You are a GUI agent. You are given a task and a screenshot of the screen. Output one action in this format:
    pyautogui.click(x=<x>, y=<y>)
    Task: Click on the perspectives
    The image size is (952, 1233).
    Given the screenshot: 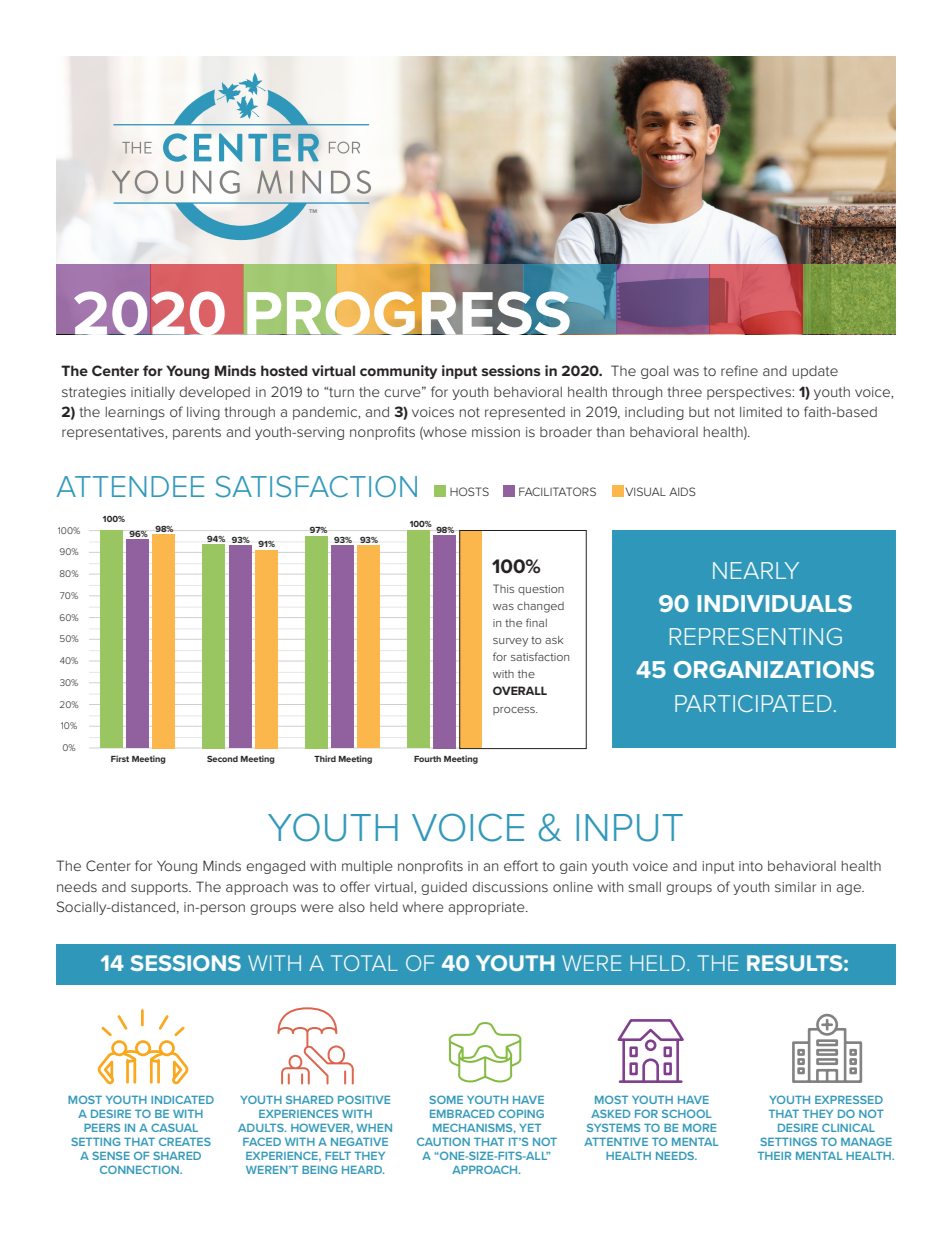 What is the action you would take?
    pyautogui.click(x=750, y=393)
